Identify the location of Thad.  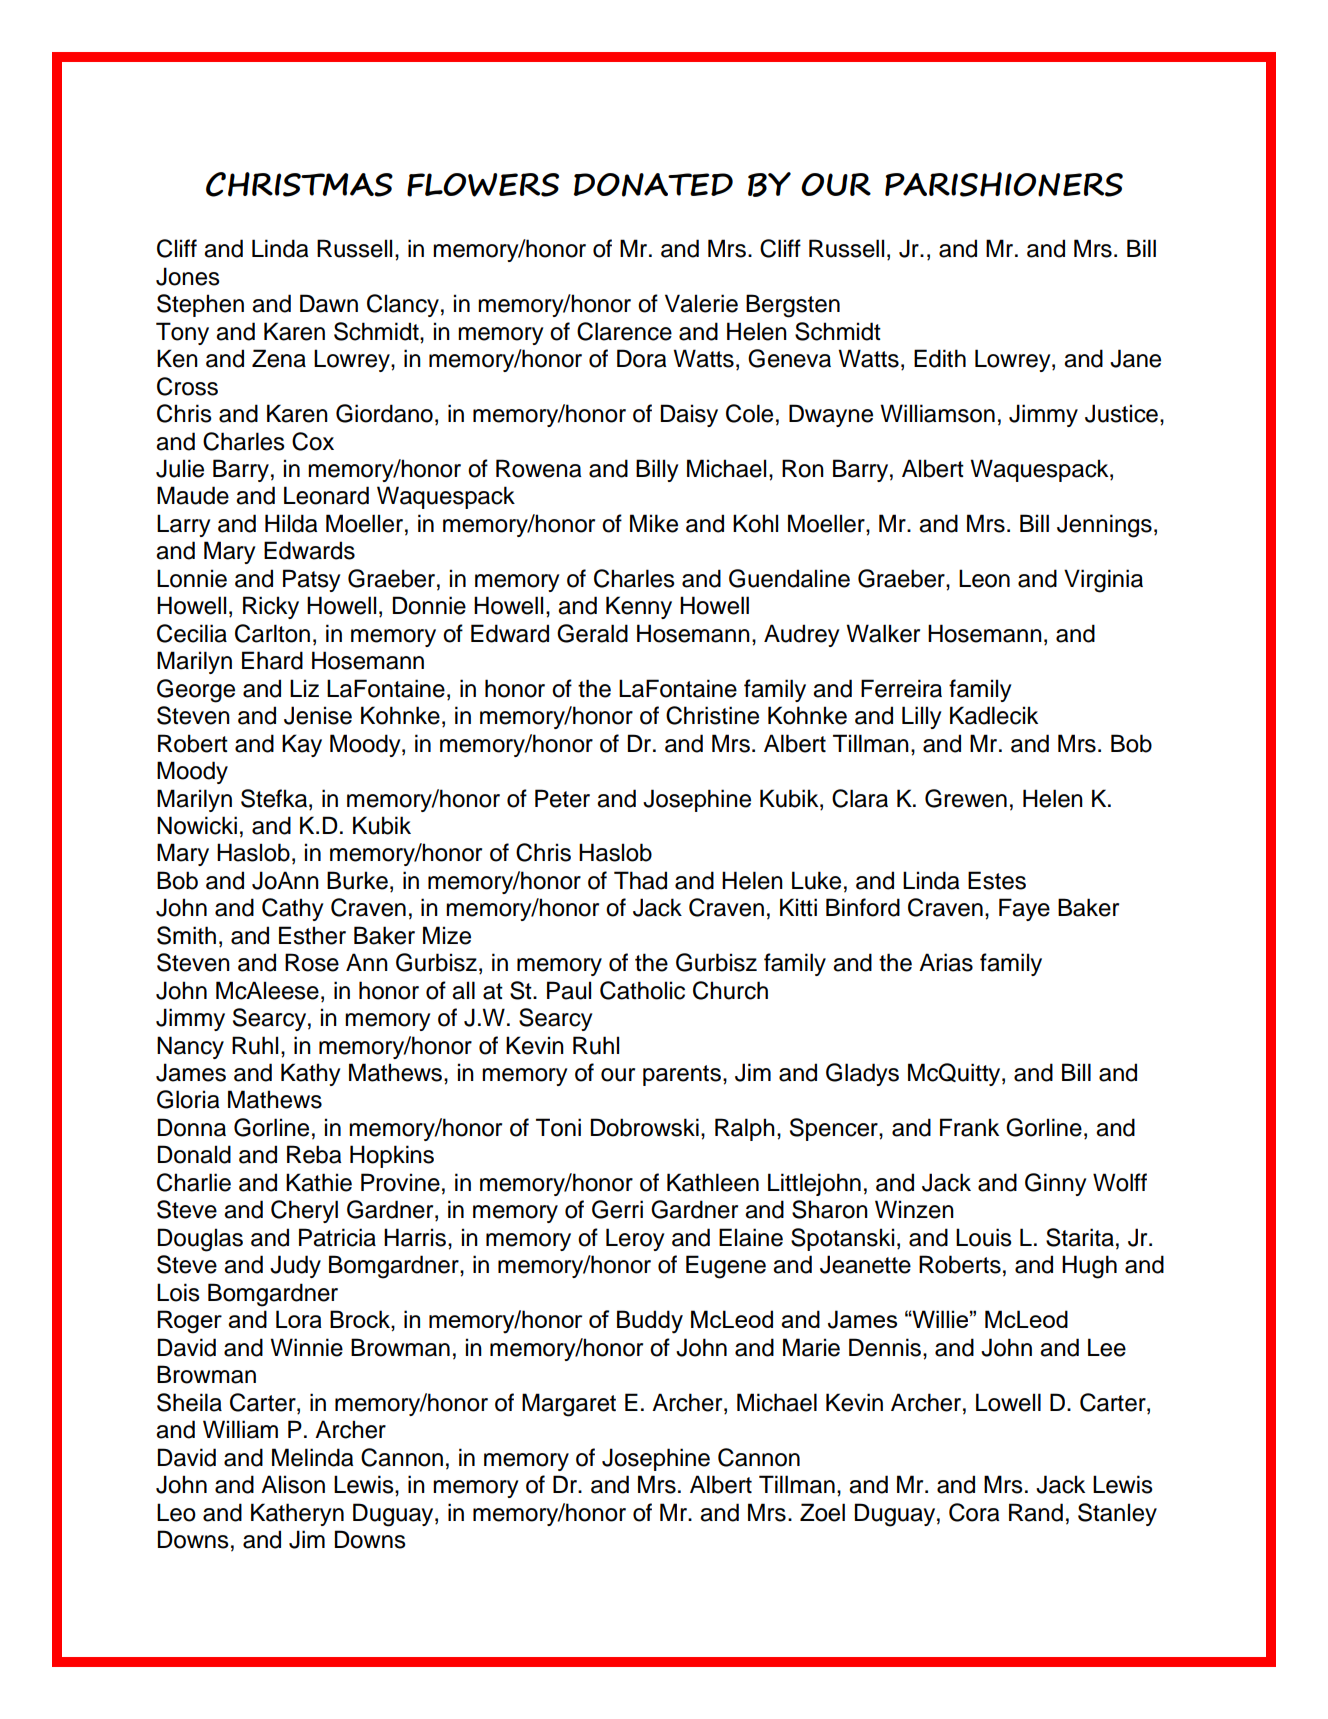
(640, 880).
